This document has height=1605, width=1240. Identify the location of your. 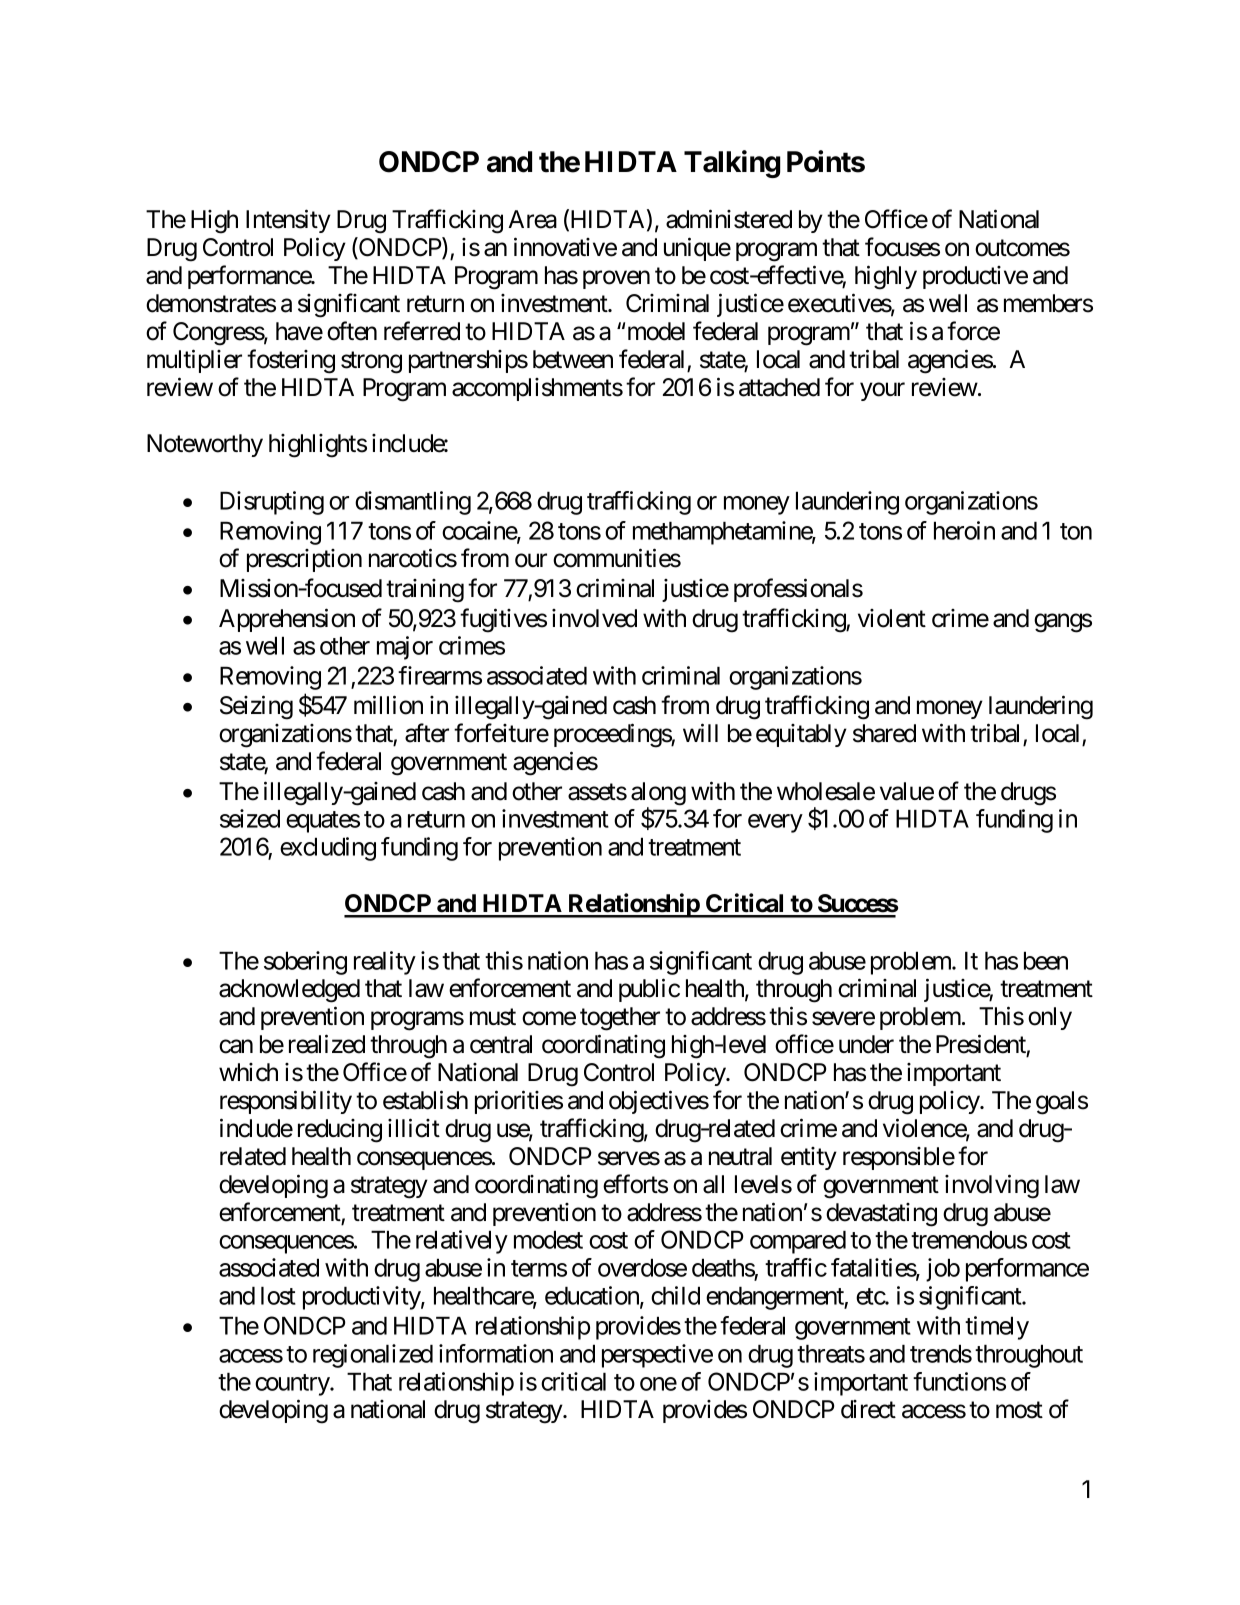
(882, 391).
